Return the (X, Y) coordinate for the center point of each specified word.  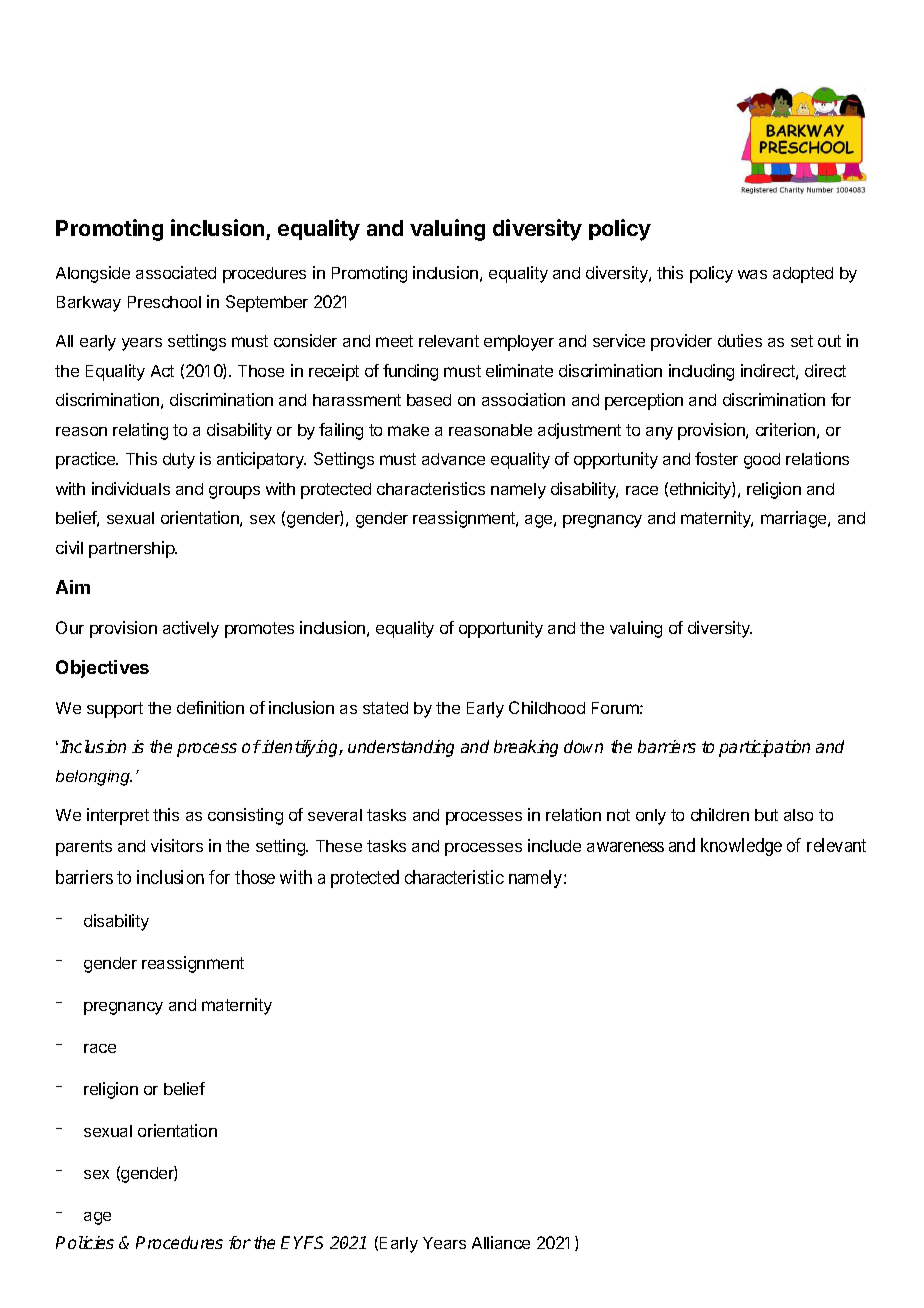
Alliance (501, 1242)
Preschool (164, 302)
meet (394, 341)
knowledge (741, 847)
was (752, 274)
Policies (85, 1242)
